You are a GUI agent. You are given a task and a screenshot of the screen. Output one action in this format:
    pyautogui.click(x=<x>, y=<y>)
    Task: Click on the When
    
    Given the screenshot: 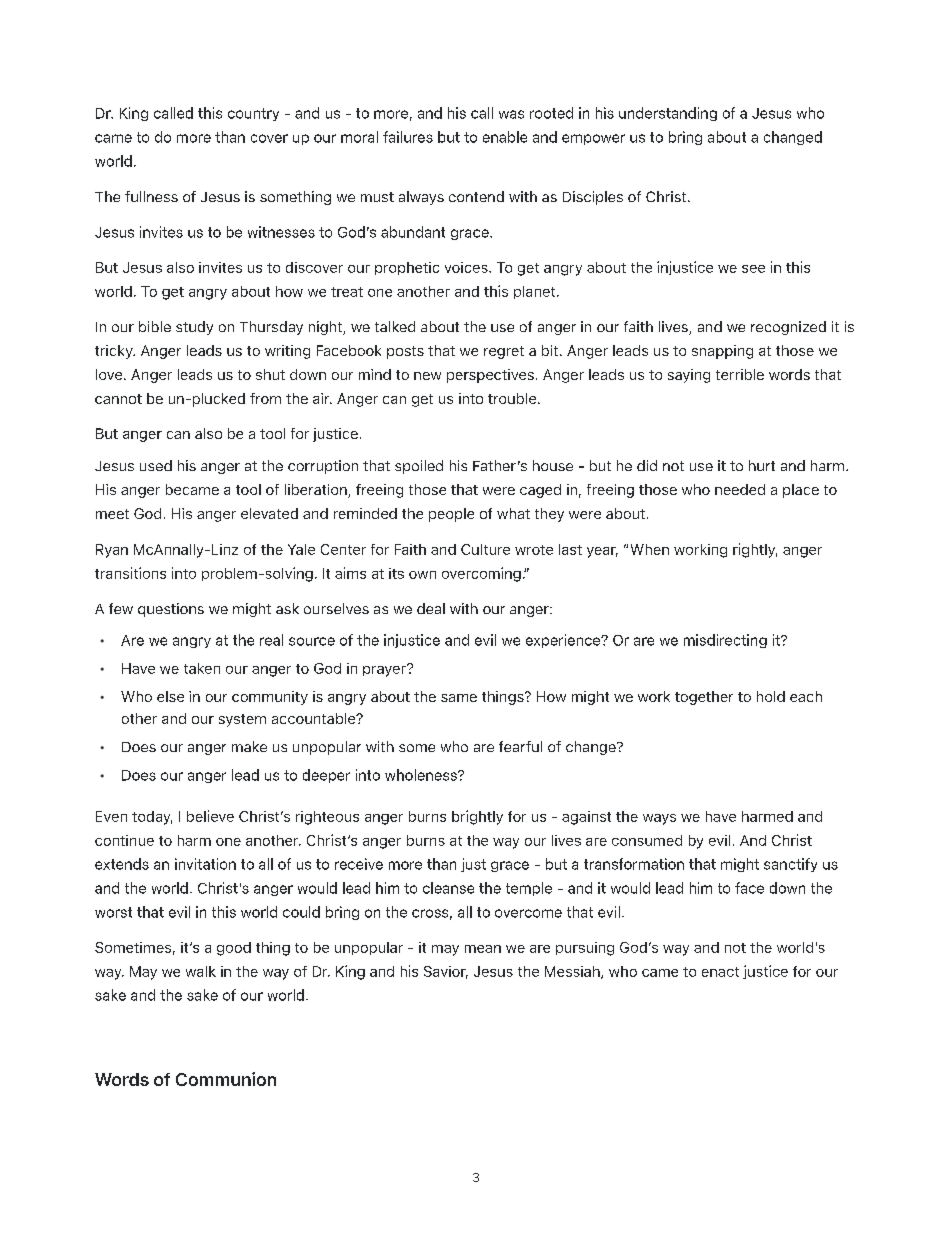 What is the action you would take?
    pyautogui.click(x=650, y=549)
